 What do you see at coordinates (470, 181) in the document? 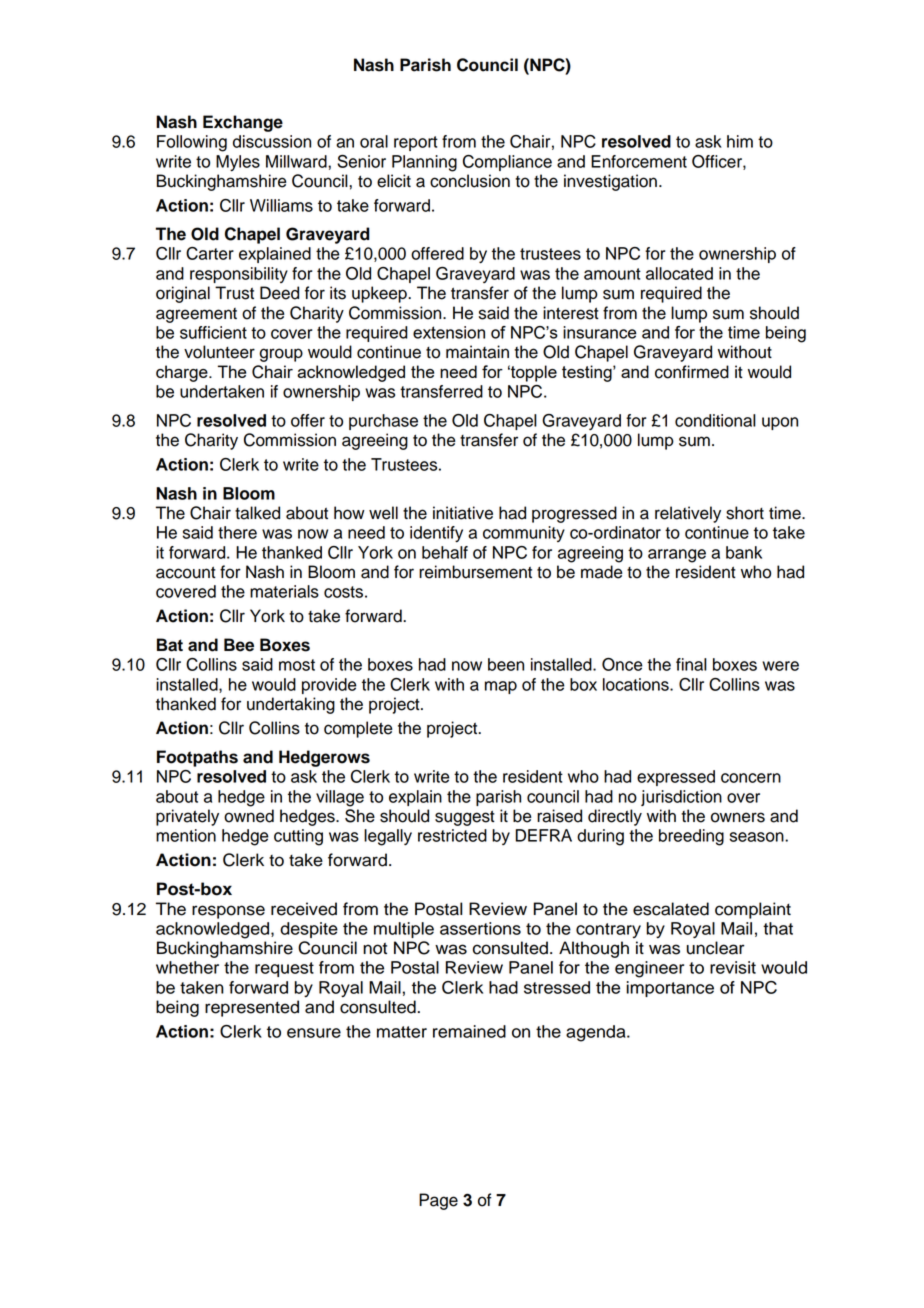
I see `conclusion` at bounding box center [470, 181].
